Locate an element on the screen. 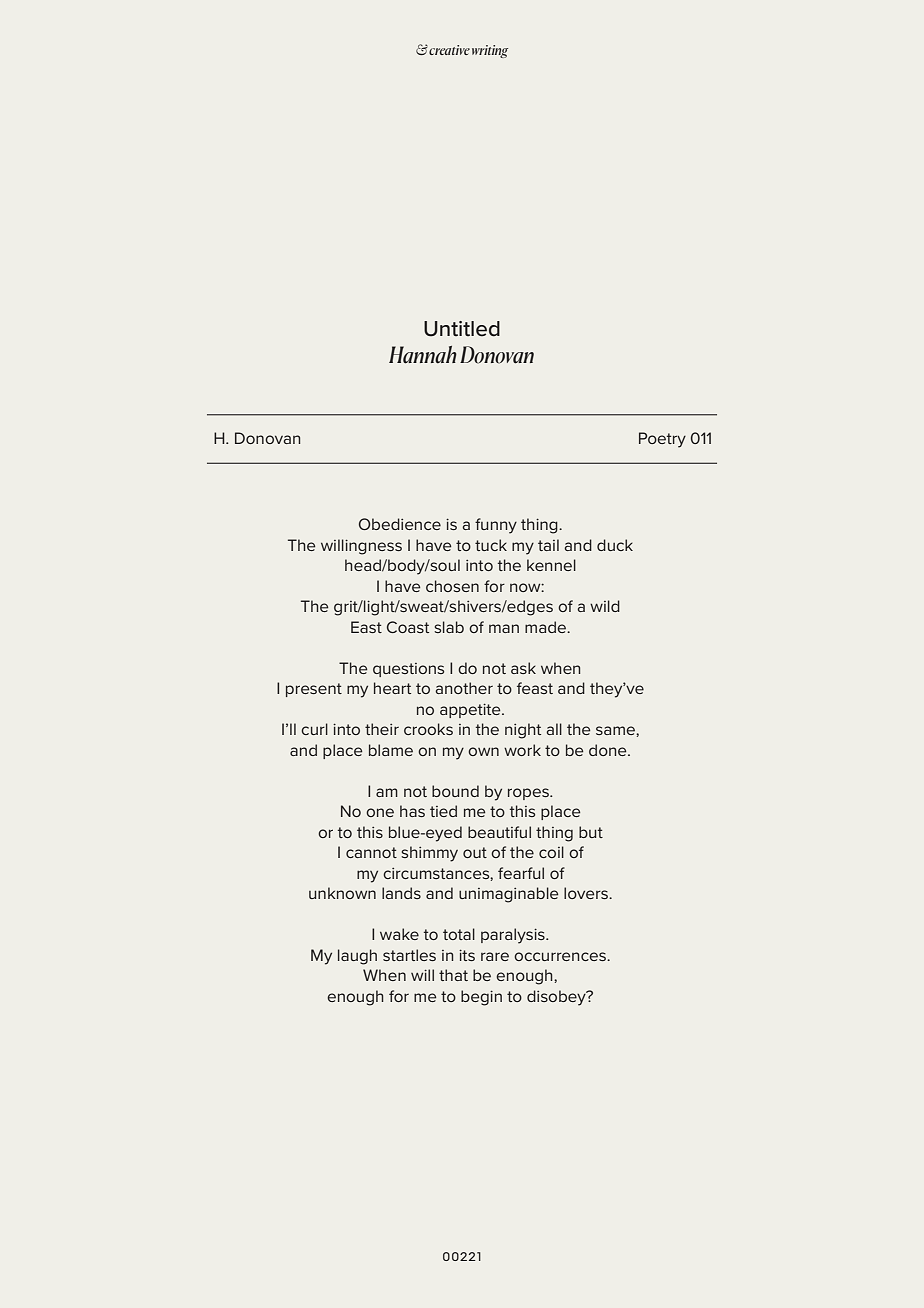  tuck is located at coordinates (491, 545).
